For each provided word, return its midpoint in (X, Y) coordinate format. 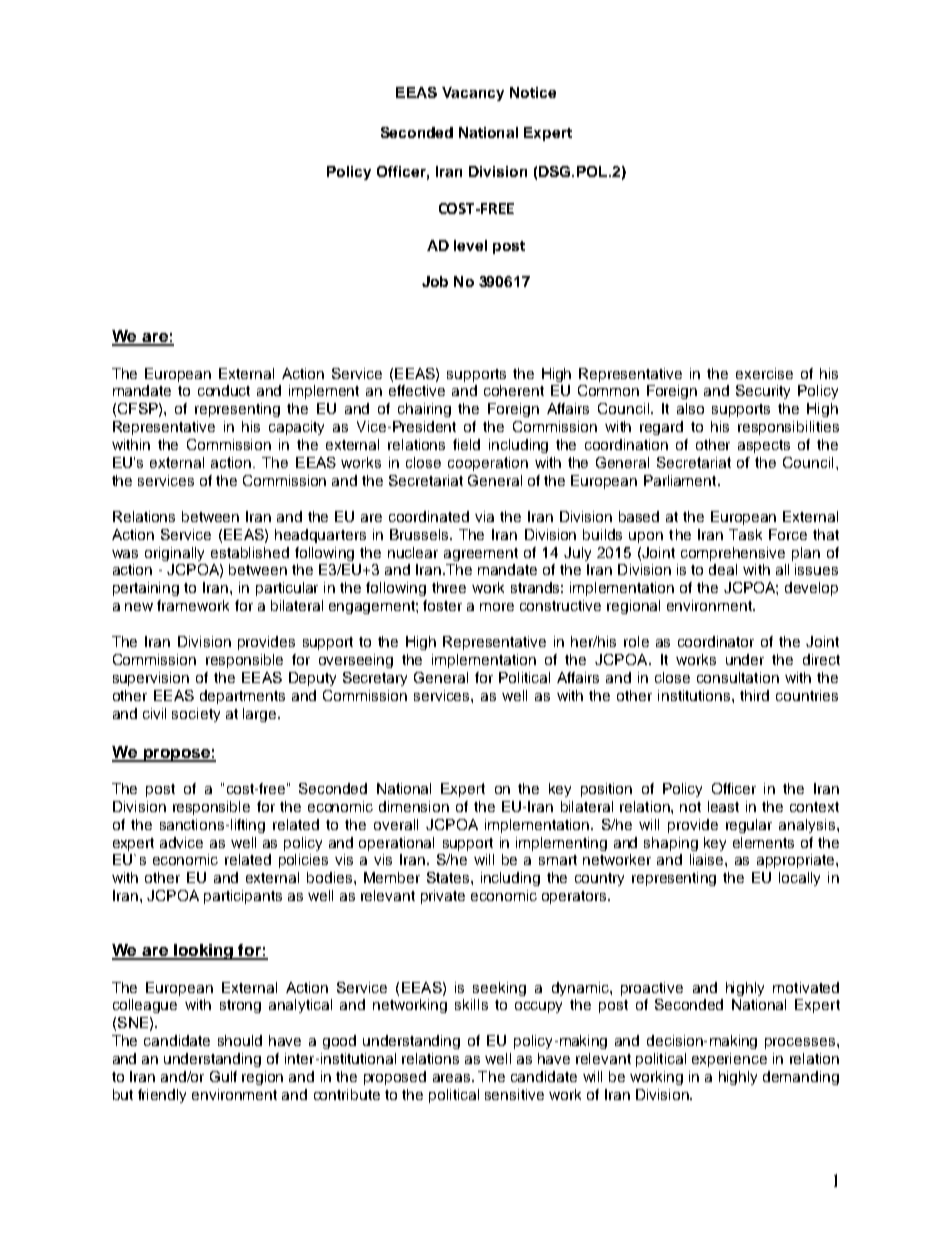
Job (435, 281)
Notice (533, 92)
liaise (708, 859)
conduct (224, 390)
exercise (764, 373)
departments (242, 697)
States (449, 877)
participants (243, 897)
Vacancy (473, 94)
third (754, 695)
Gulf (223, 1076)
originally (174, 554)
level (470, 245)
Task (745, 534)
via (484, 516)
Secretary (375, 679)
